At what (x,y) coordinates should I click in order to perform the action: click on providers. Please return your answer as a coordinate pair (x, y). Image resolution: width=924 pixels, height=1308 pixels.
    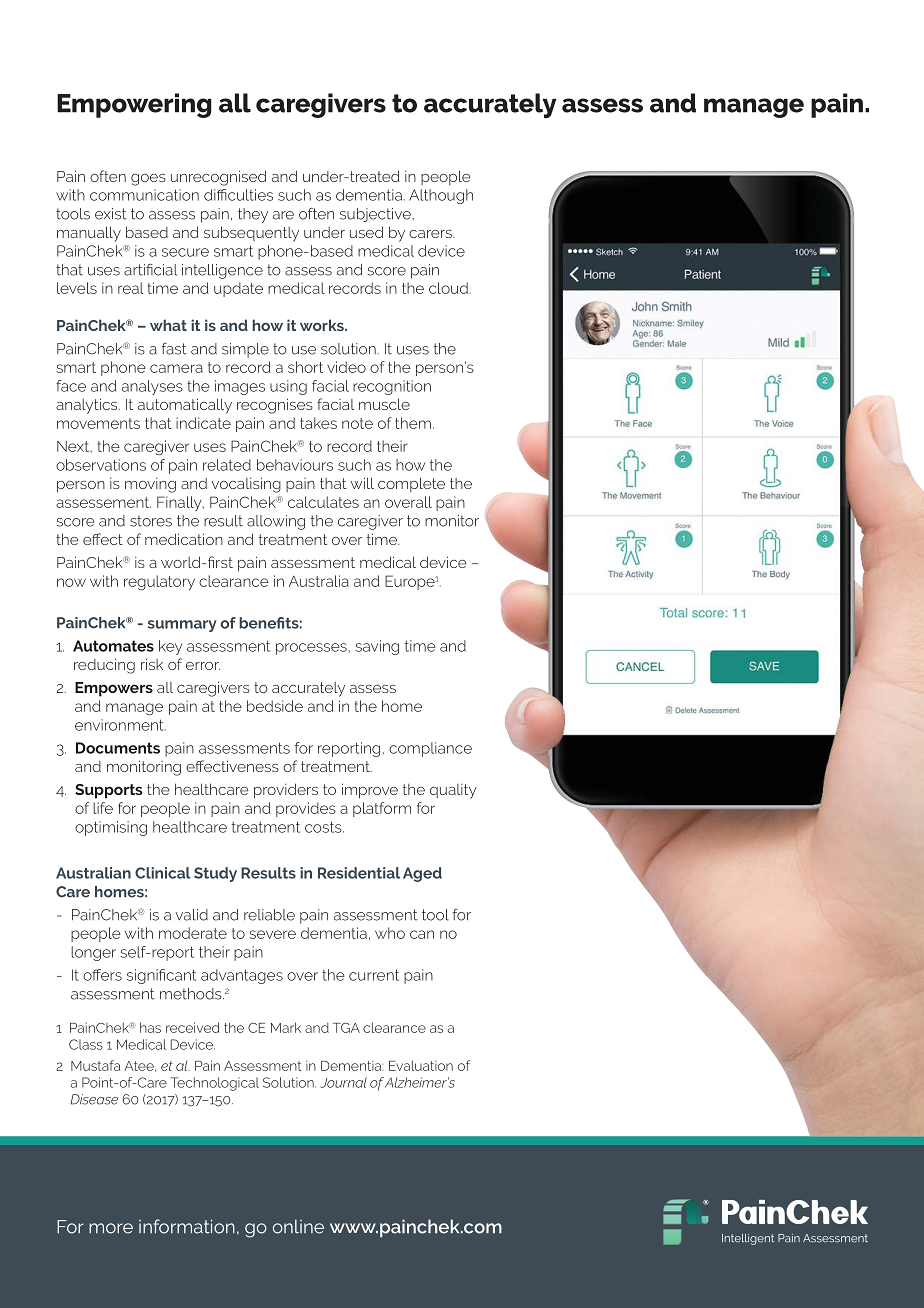
    Looking at the image, I should click on (286, 791).
